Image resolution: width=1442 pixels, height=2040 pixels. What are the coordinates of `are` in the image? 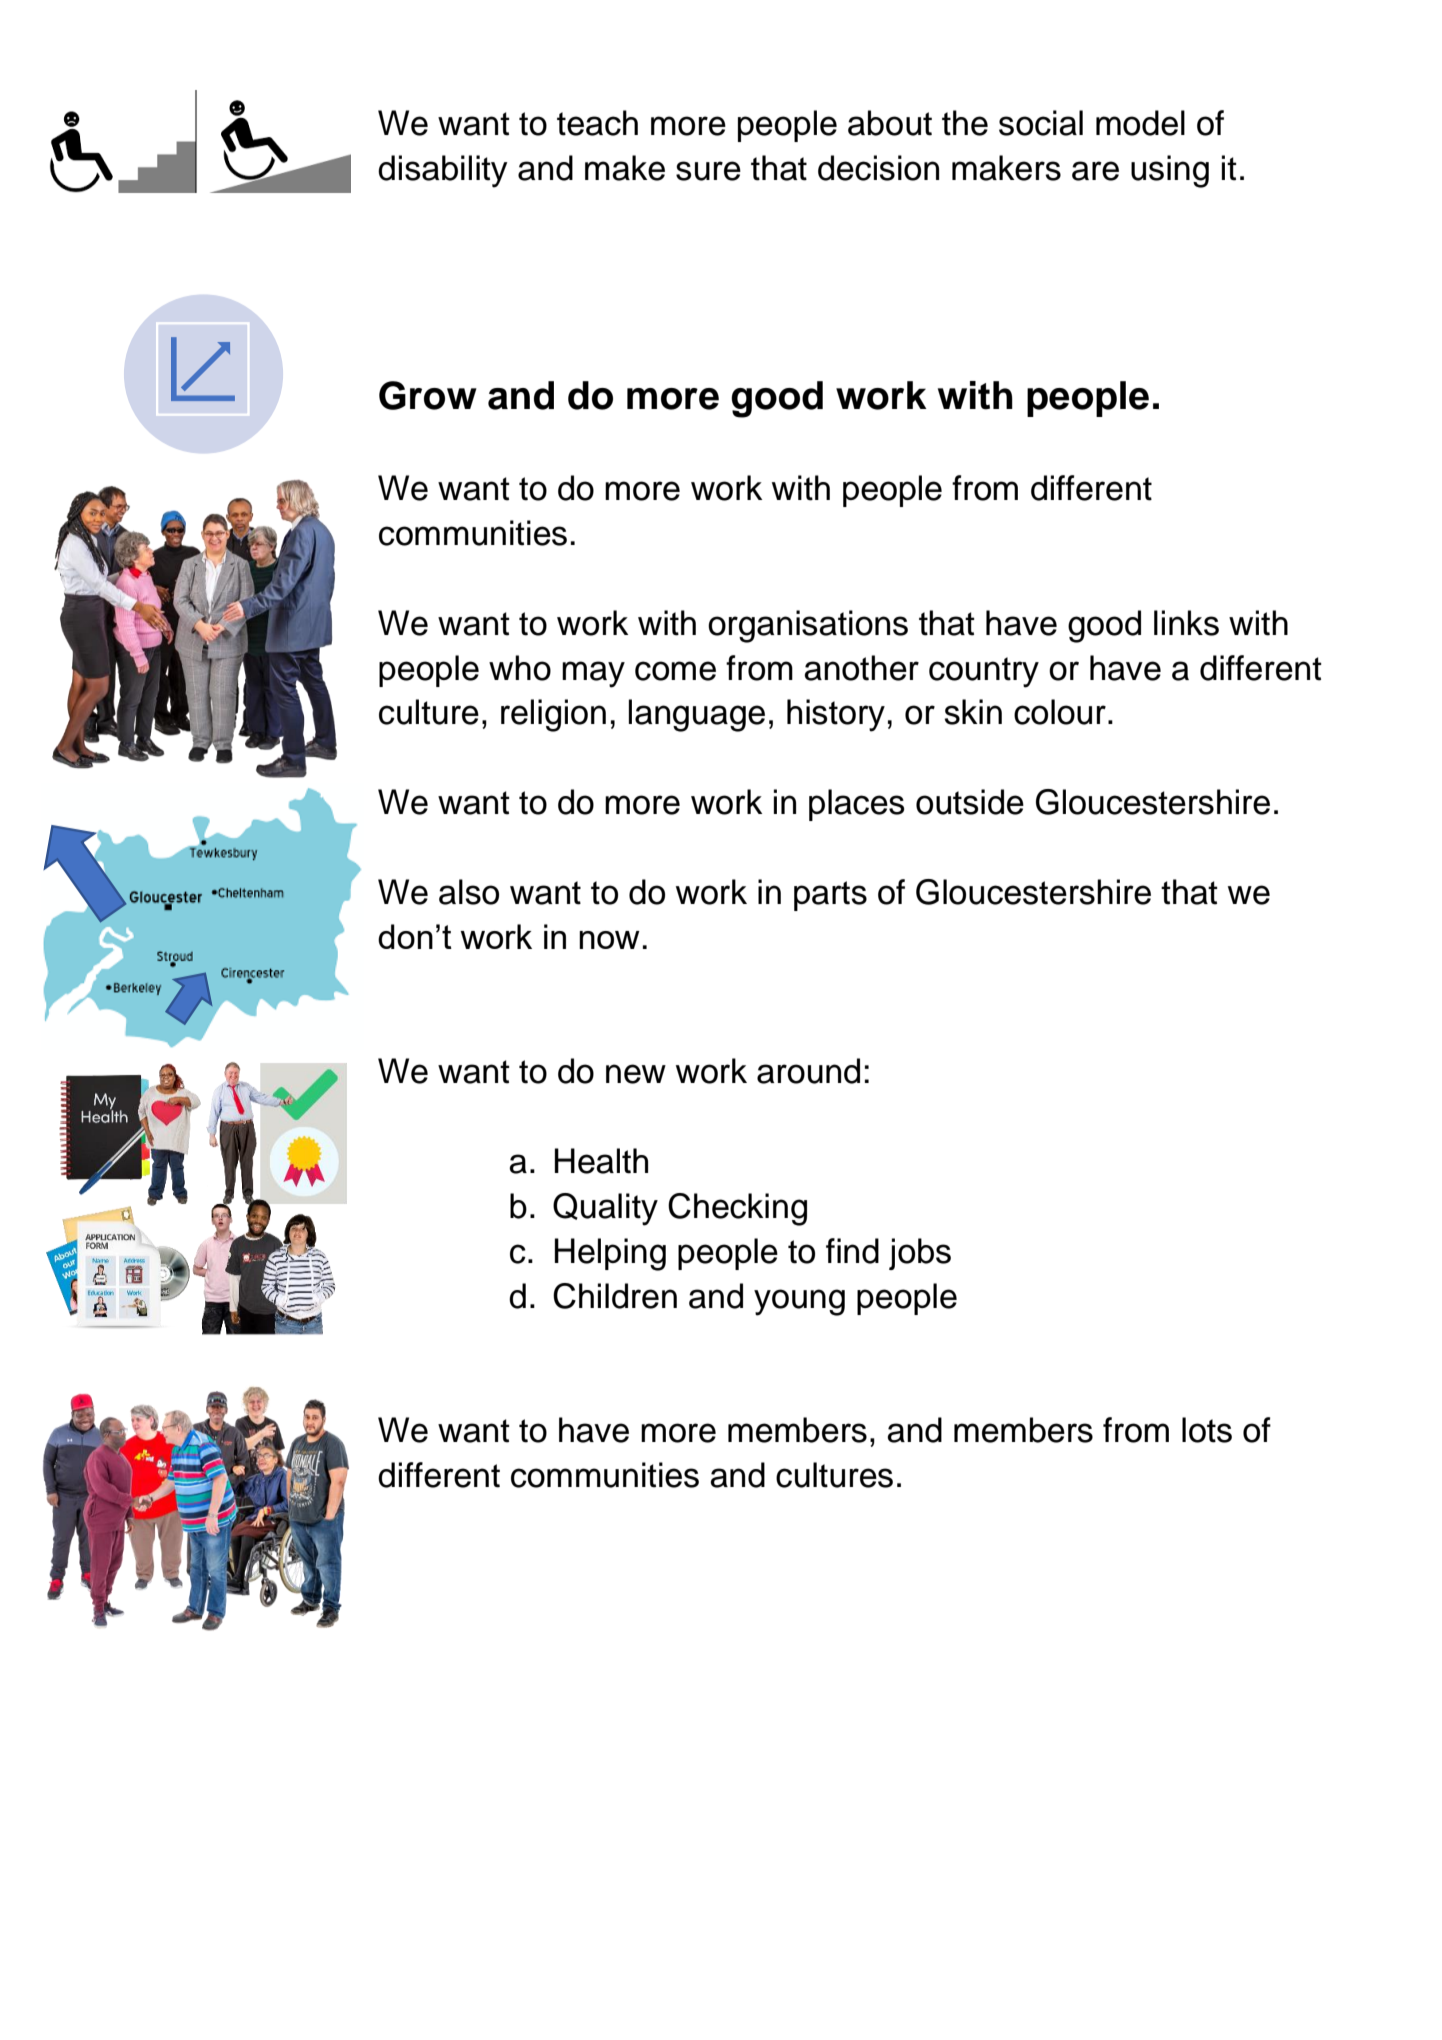 It's located at (1095, 171).
